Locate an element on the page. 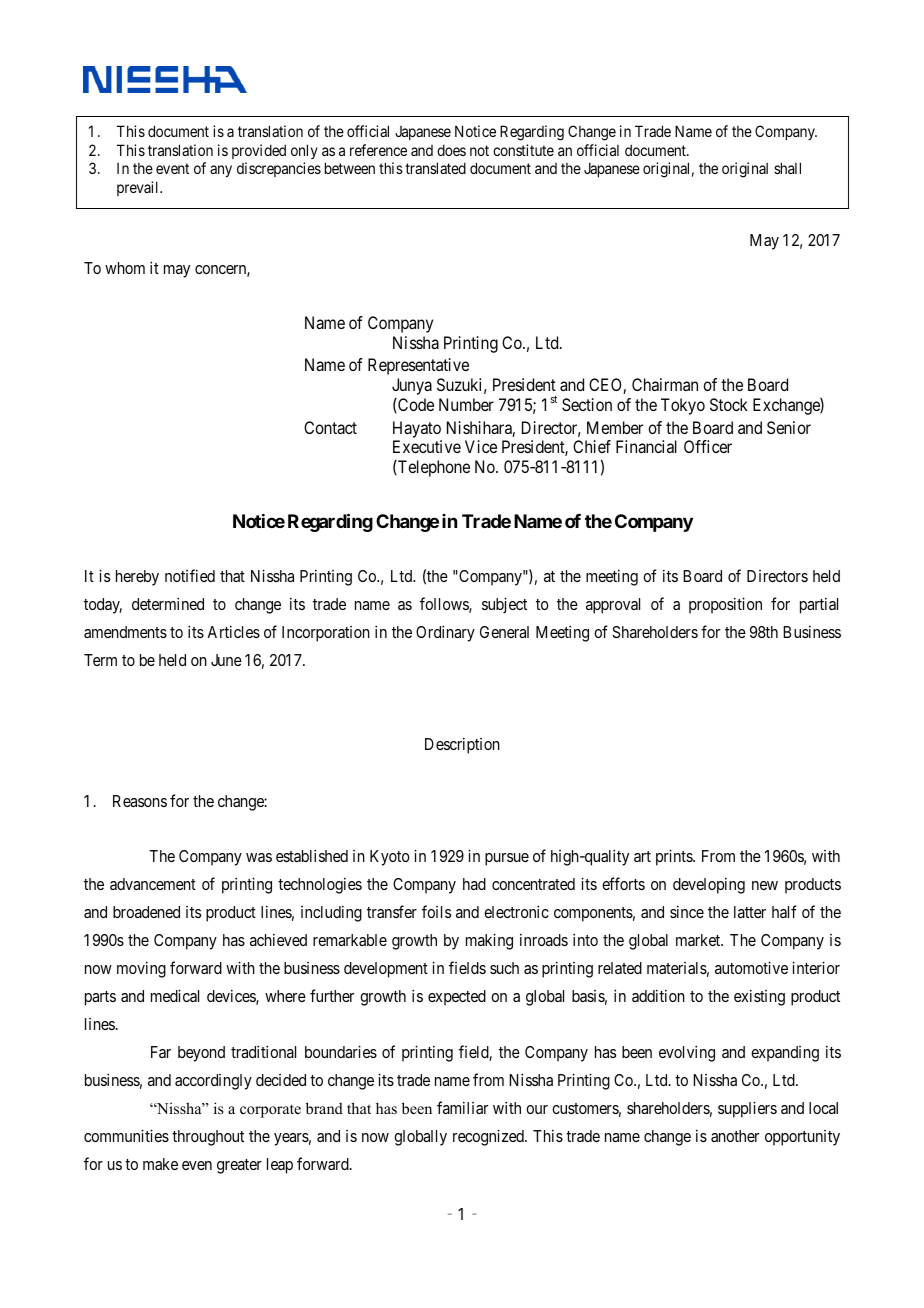 The image size is (924, 1308). Stock is located at coordinates (729, 404).
